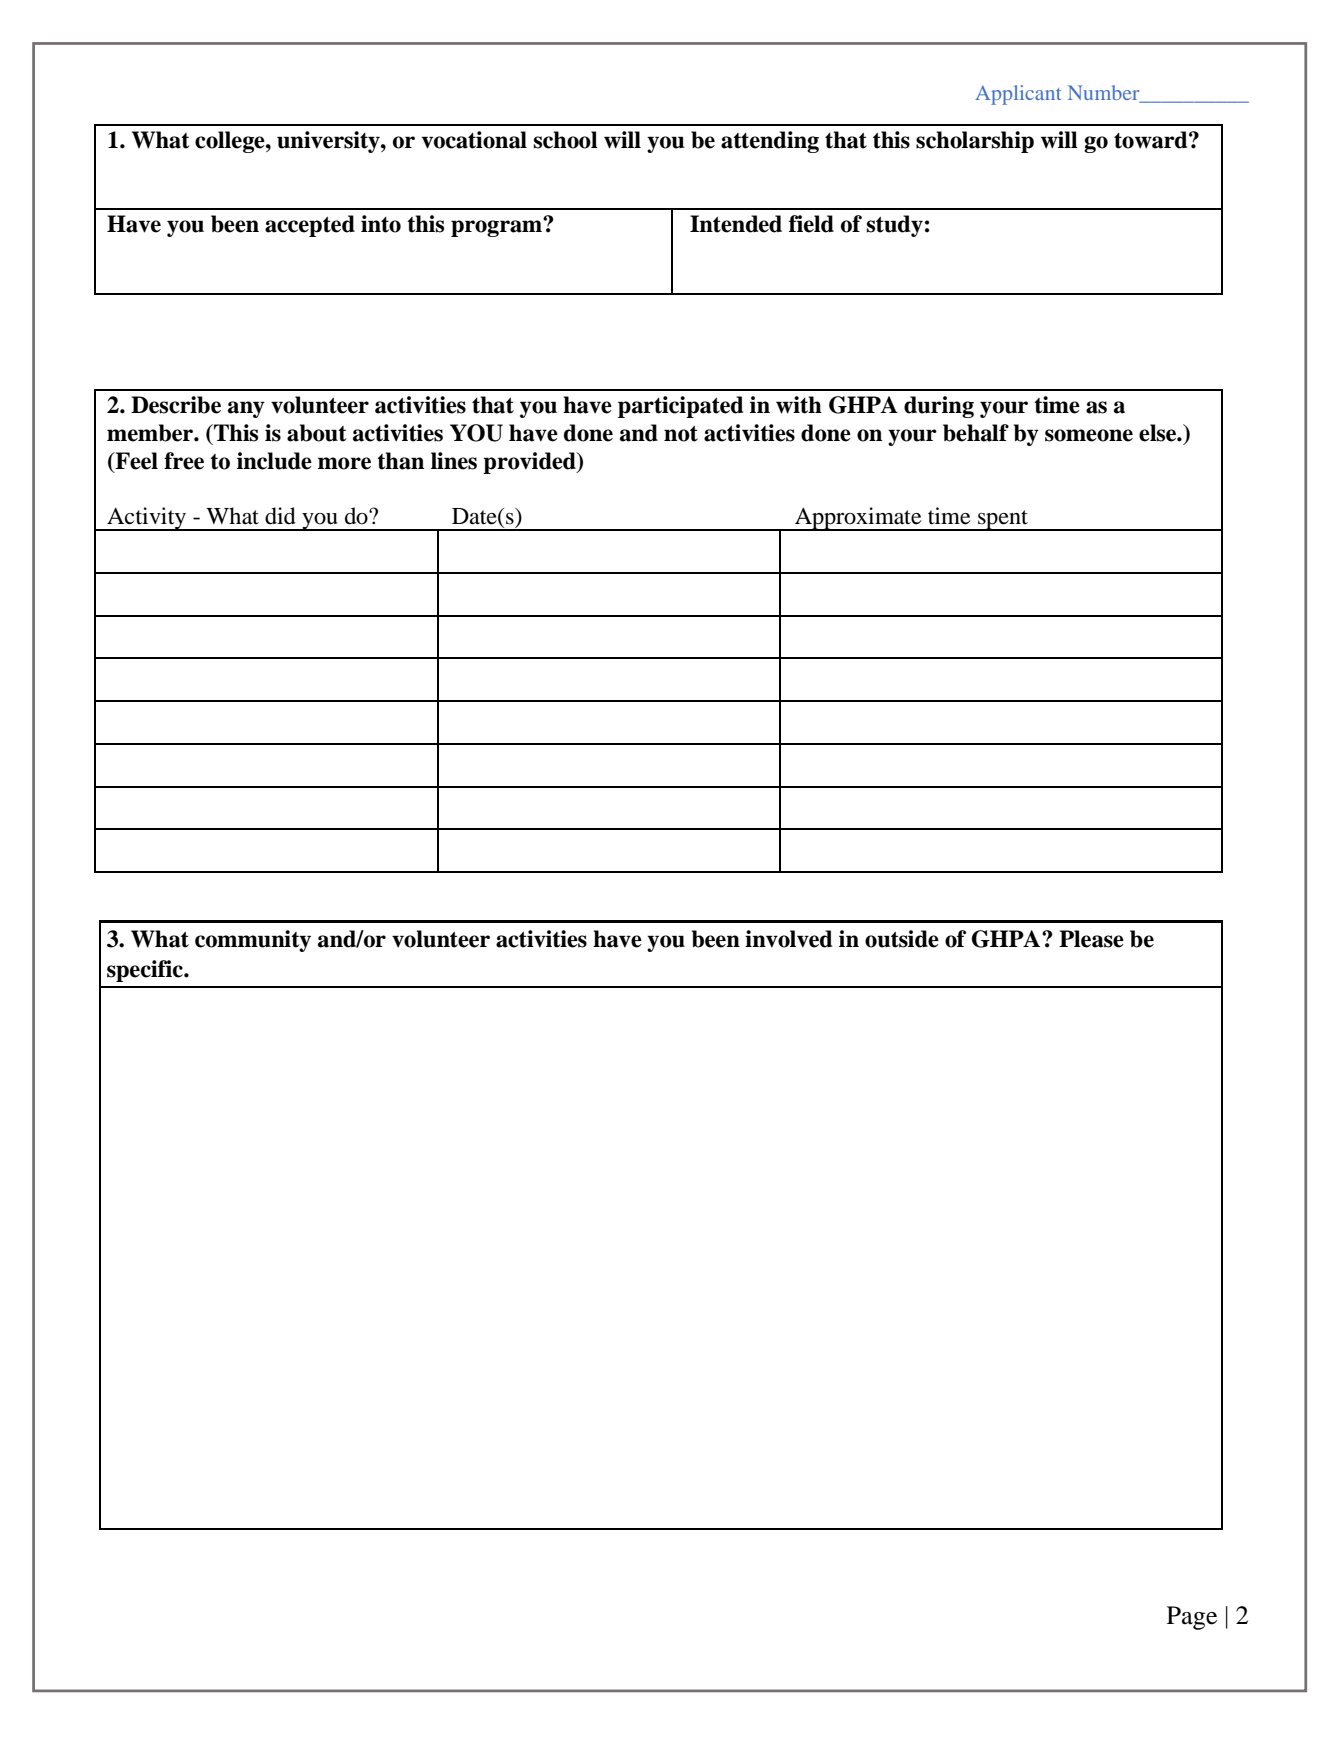 The width and height of the screenshot is (1344, 1739). Describe the element at coordinates (146, 971) in the screenshot. I see `specific` at that location.
